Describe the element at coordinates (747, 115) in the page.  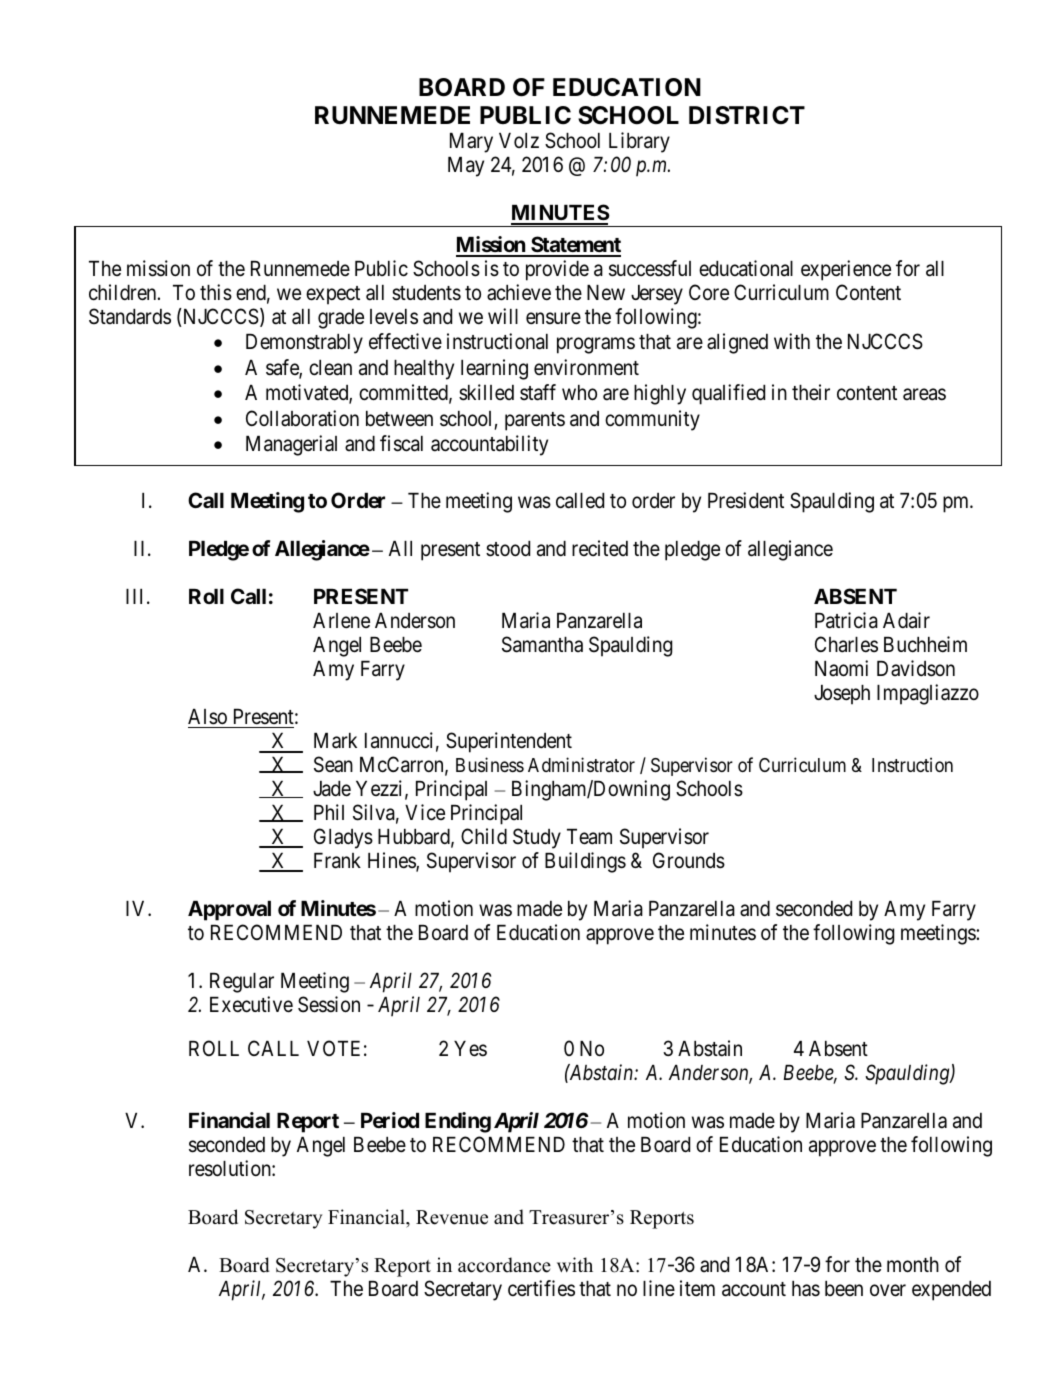
I see `DISTRICT` at that location.
